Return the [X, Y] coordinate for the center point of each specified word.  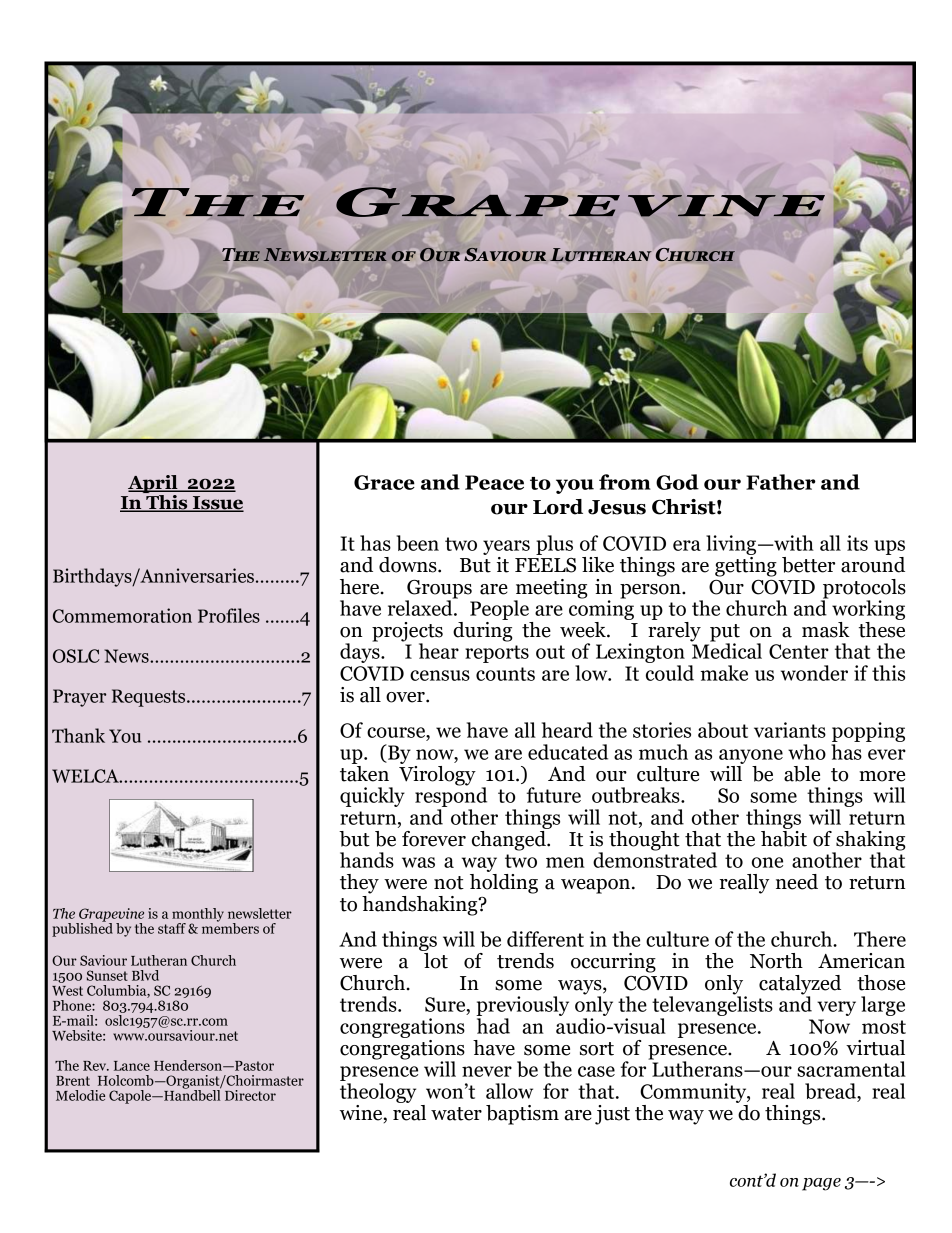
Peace [494, 482]
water [456, 1114]
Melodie [80, 1095]
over [406, 697]
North [776, 961]
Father [781, 482]
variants [790, 730]
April [154, 485]
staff [172, 928]
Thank [78, 735]
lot [435, 959]
